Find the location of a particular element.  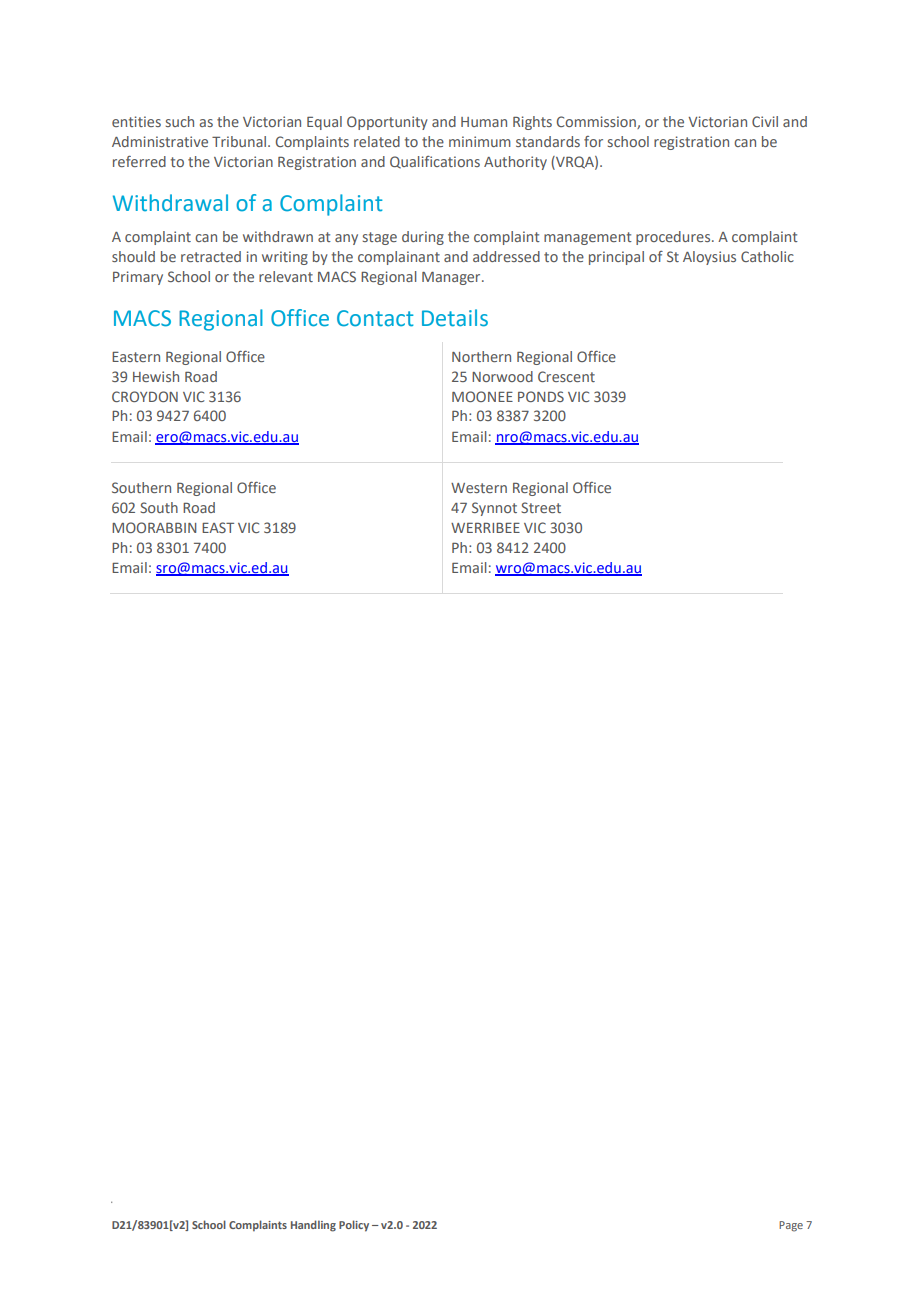

PONDS is located at coordinates (541, 396).
